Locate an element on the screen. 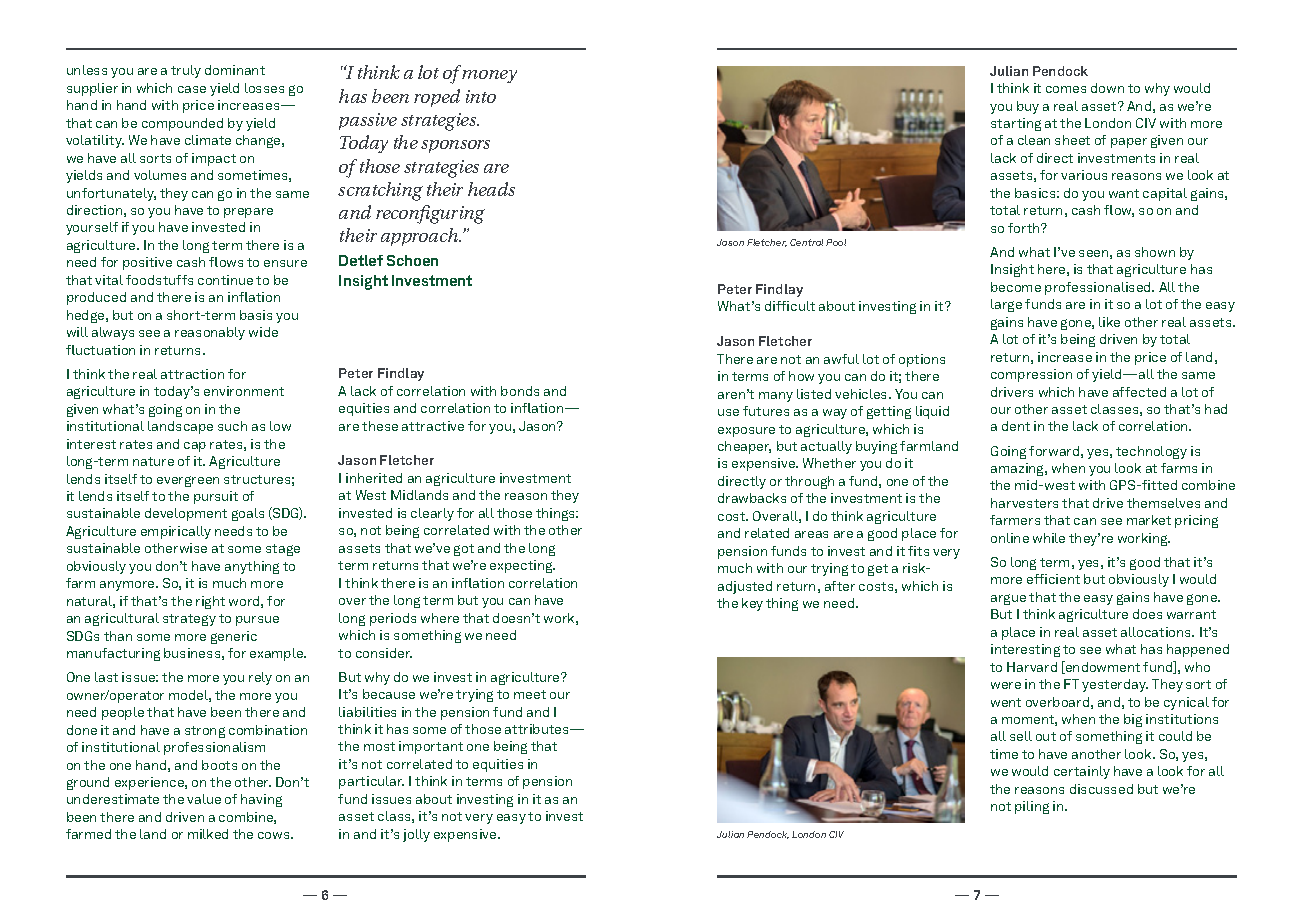 Image resolution: width=1303 pixels, height=924 pixels. money is located at coordinates (489, 76).
